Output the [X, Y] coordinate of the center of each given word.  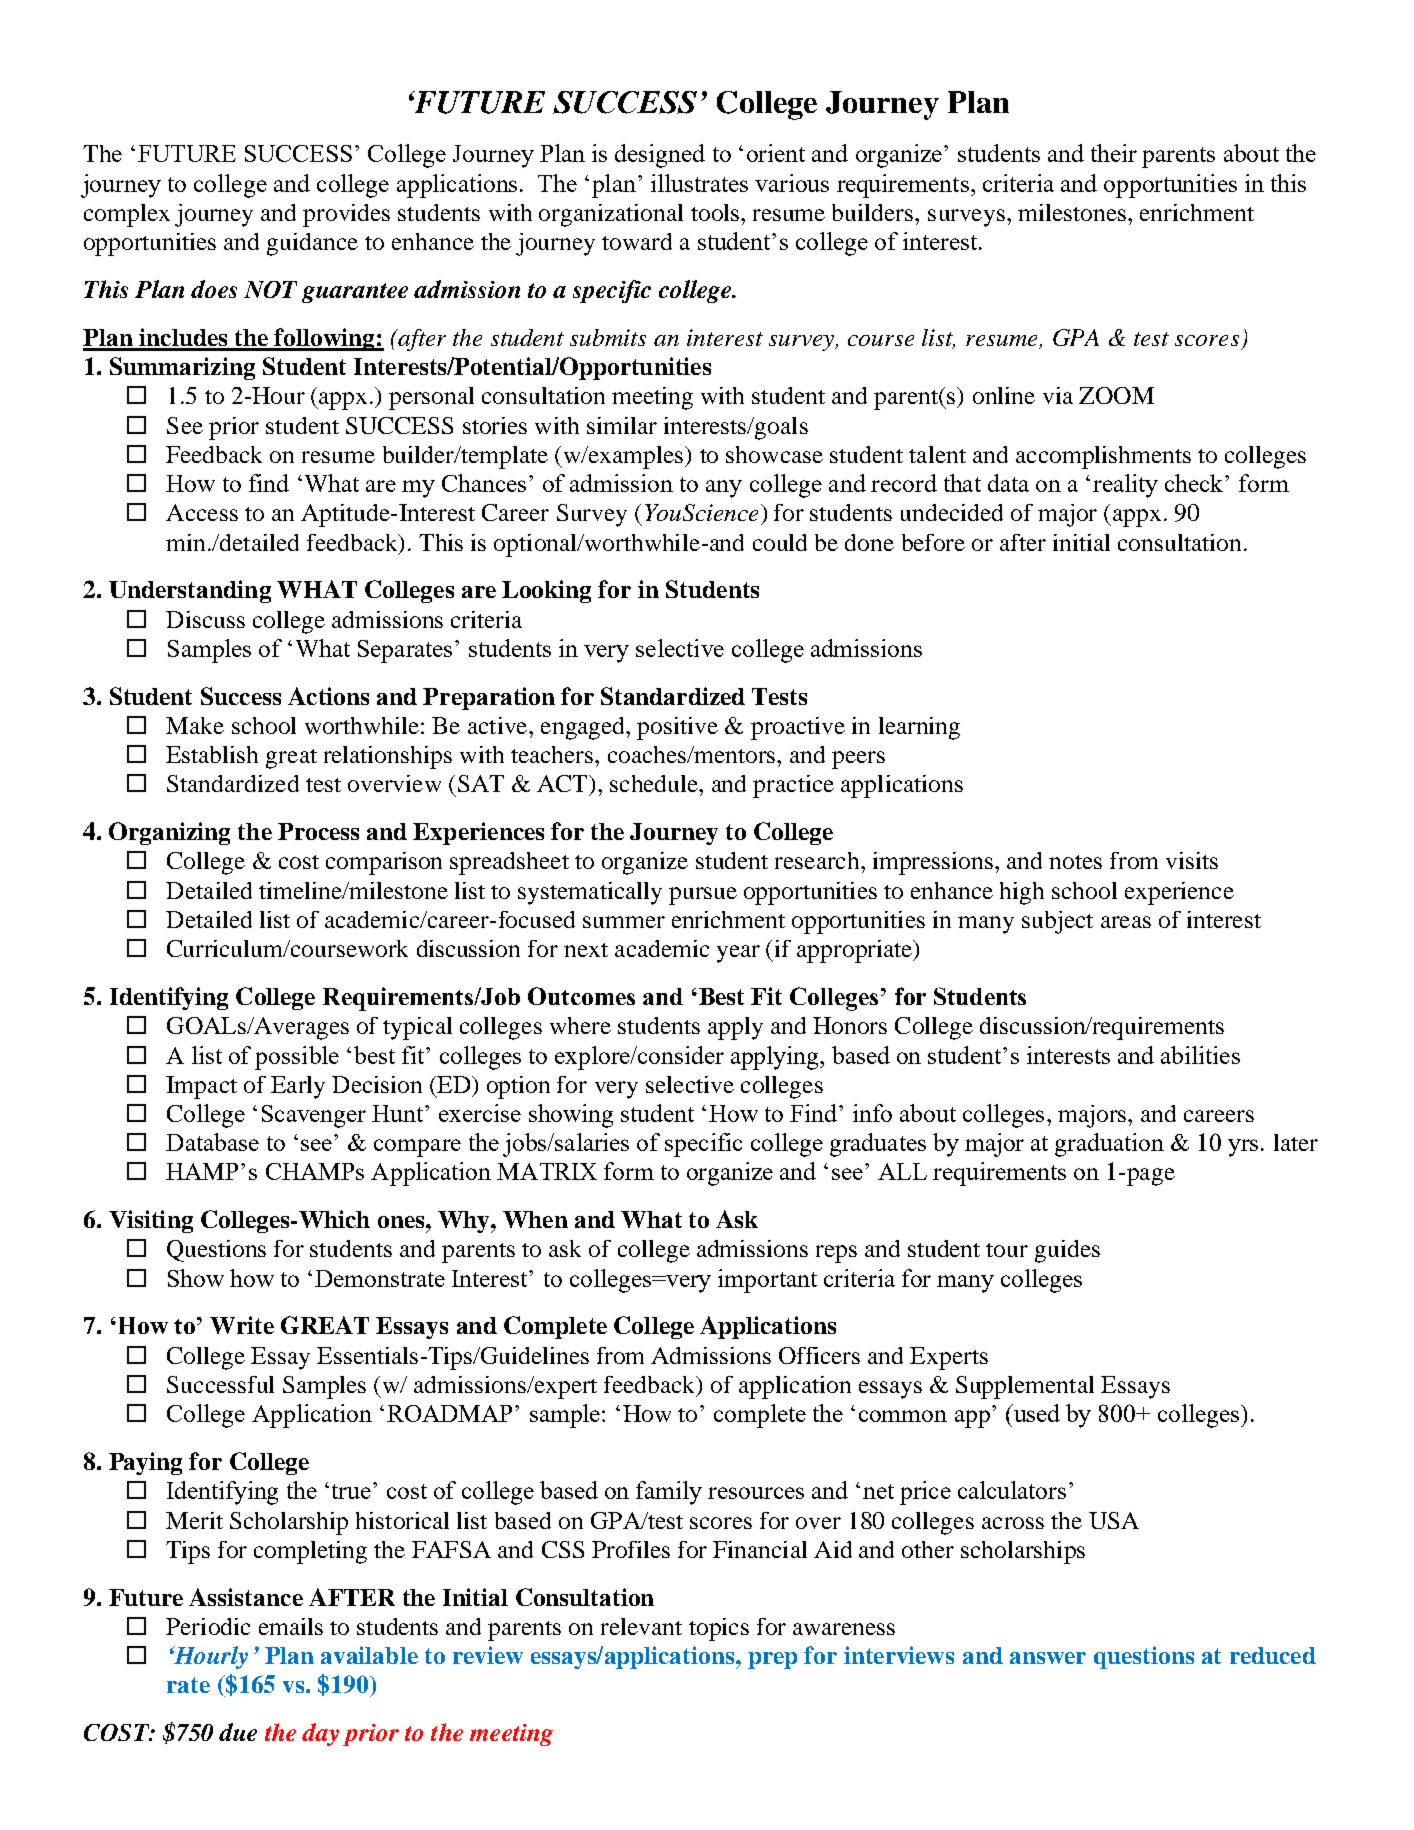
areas [1126, 922]
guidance [312, 244]
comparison [384, 863]
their [1114, 153]
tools [716, 212]
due [238, 1732]
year [738, 954]
